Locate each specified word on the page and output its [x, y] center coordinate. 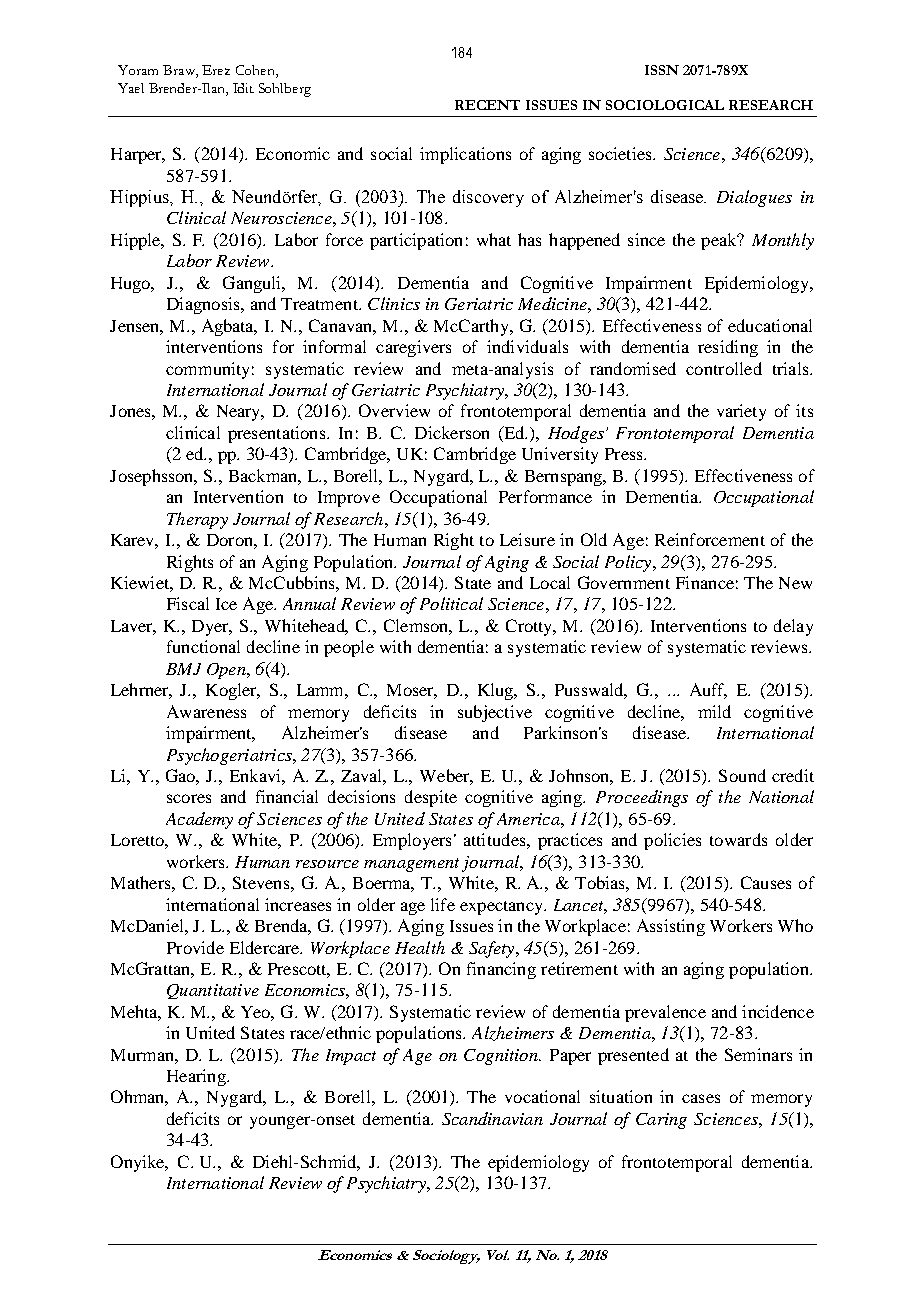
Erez [216, 70]
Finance [705, 582]
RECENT [487, 105]
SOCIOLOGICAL [665, 105]
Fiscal [188, 603]
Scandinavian [492, 1118]
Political [451, 603]
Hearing [197, 1077]
